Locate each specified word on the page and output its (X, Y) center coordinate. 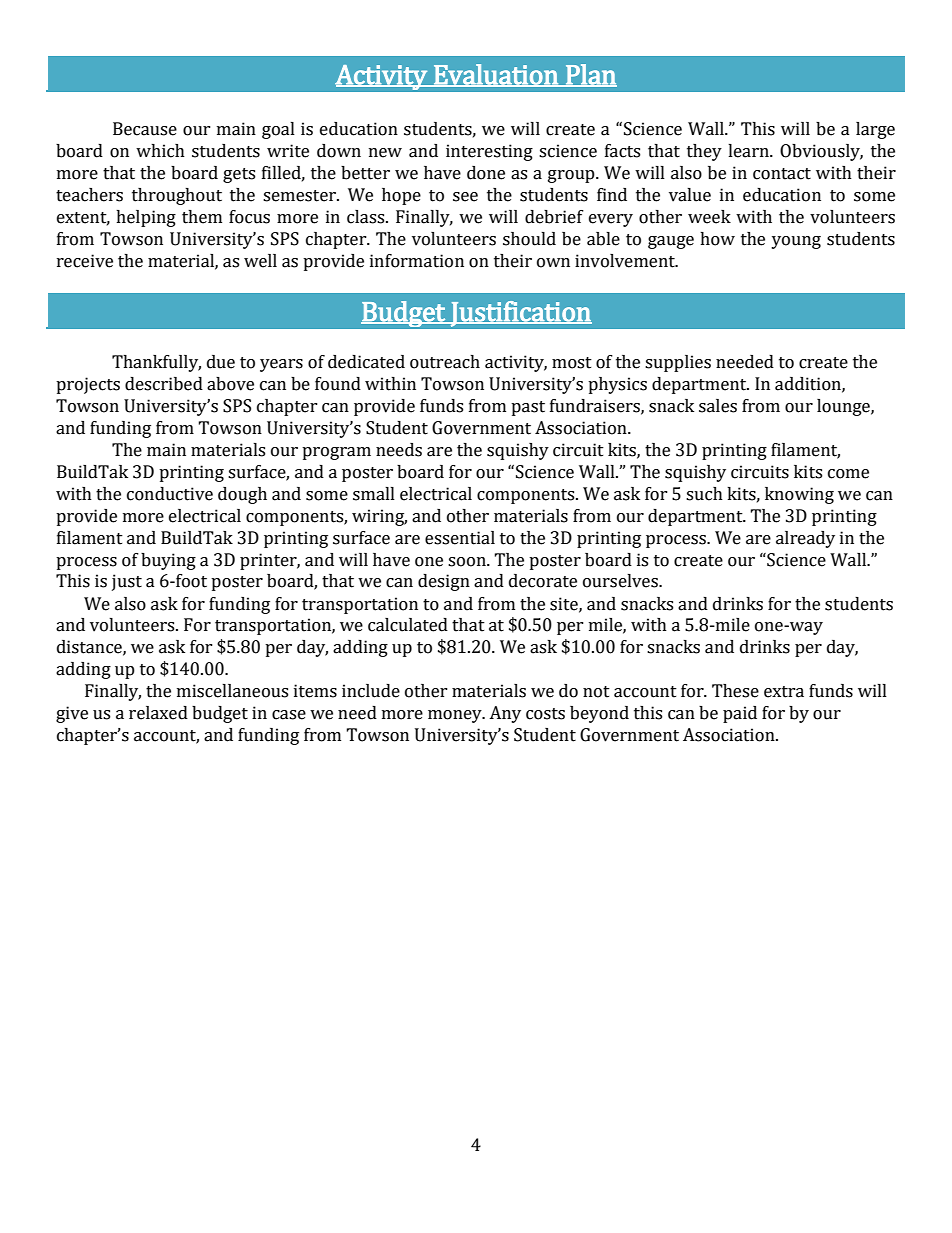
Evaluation (496, 75)
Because (145, 129)
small (374, 494)
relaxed (158, 713)
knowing (799, 495)
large (875, 130)
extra (784, 692)
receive (85, 261)
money (456, 716)
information (417, 261)
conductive (170, 494)
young (796, 242)
